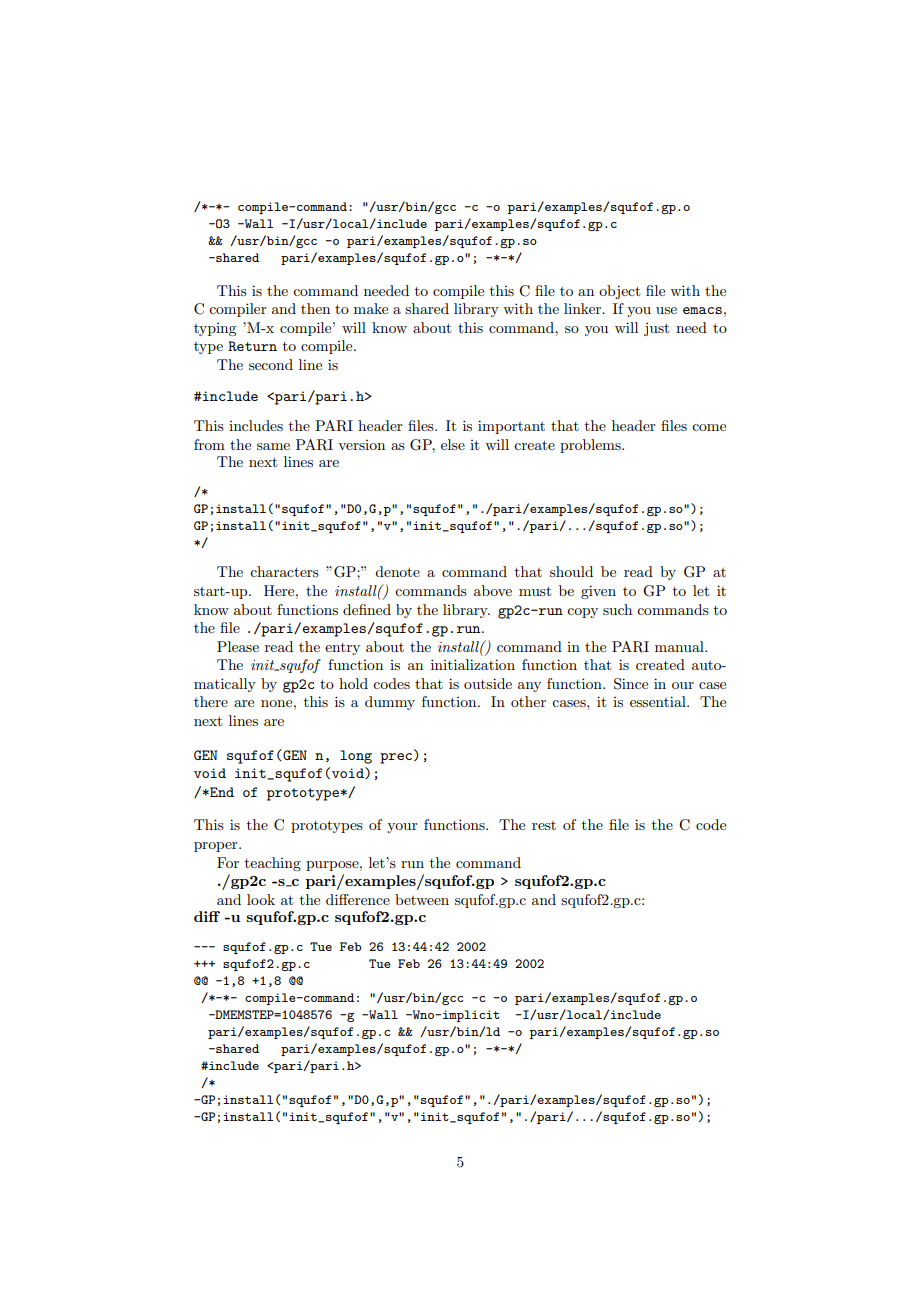  Describe the element at coordinates (666, 310) in the screenshot. I see `use` at that location.
